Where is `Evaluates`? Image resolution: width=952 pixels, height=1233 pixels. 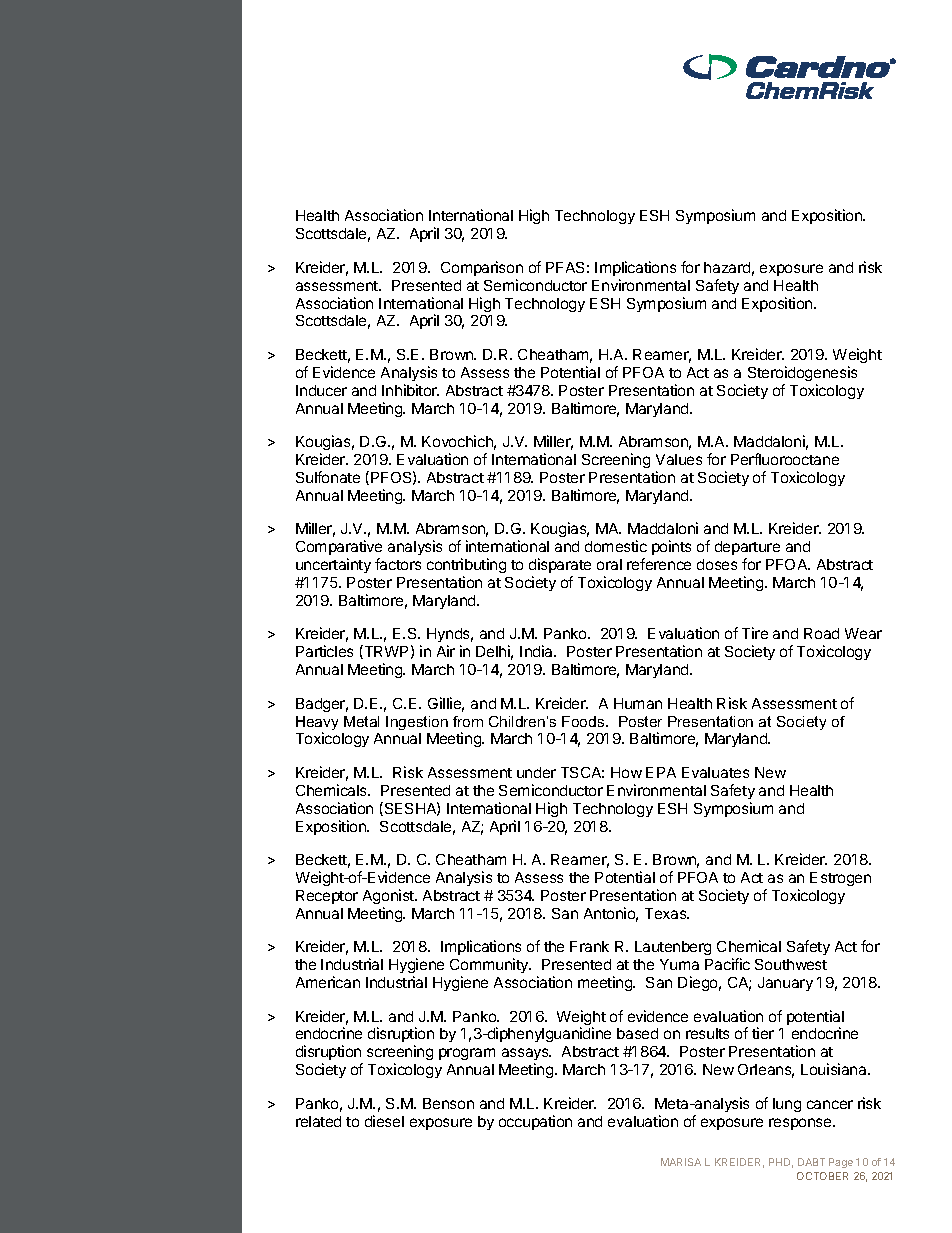 Evaluates is located at coordinates (715, 772).
